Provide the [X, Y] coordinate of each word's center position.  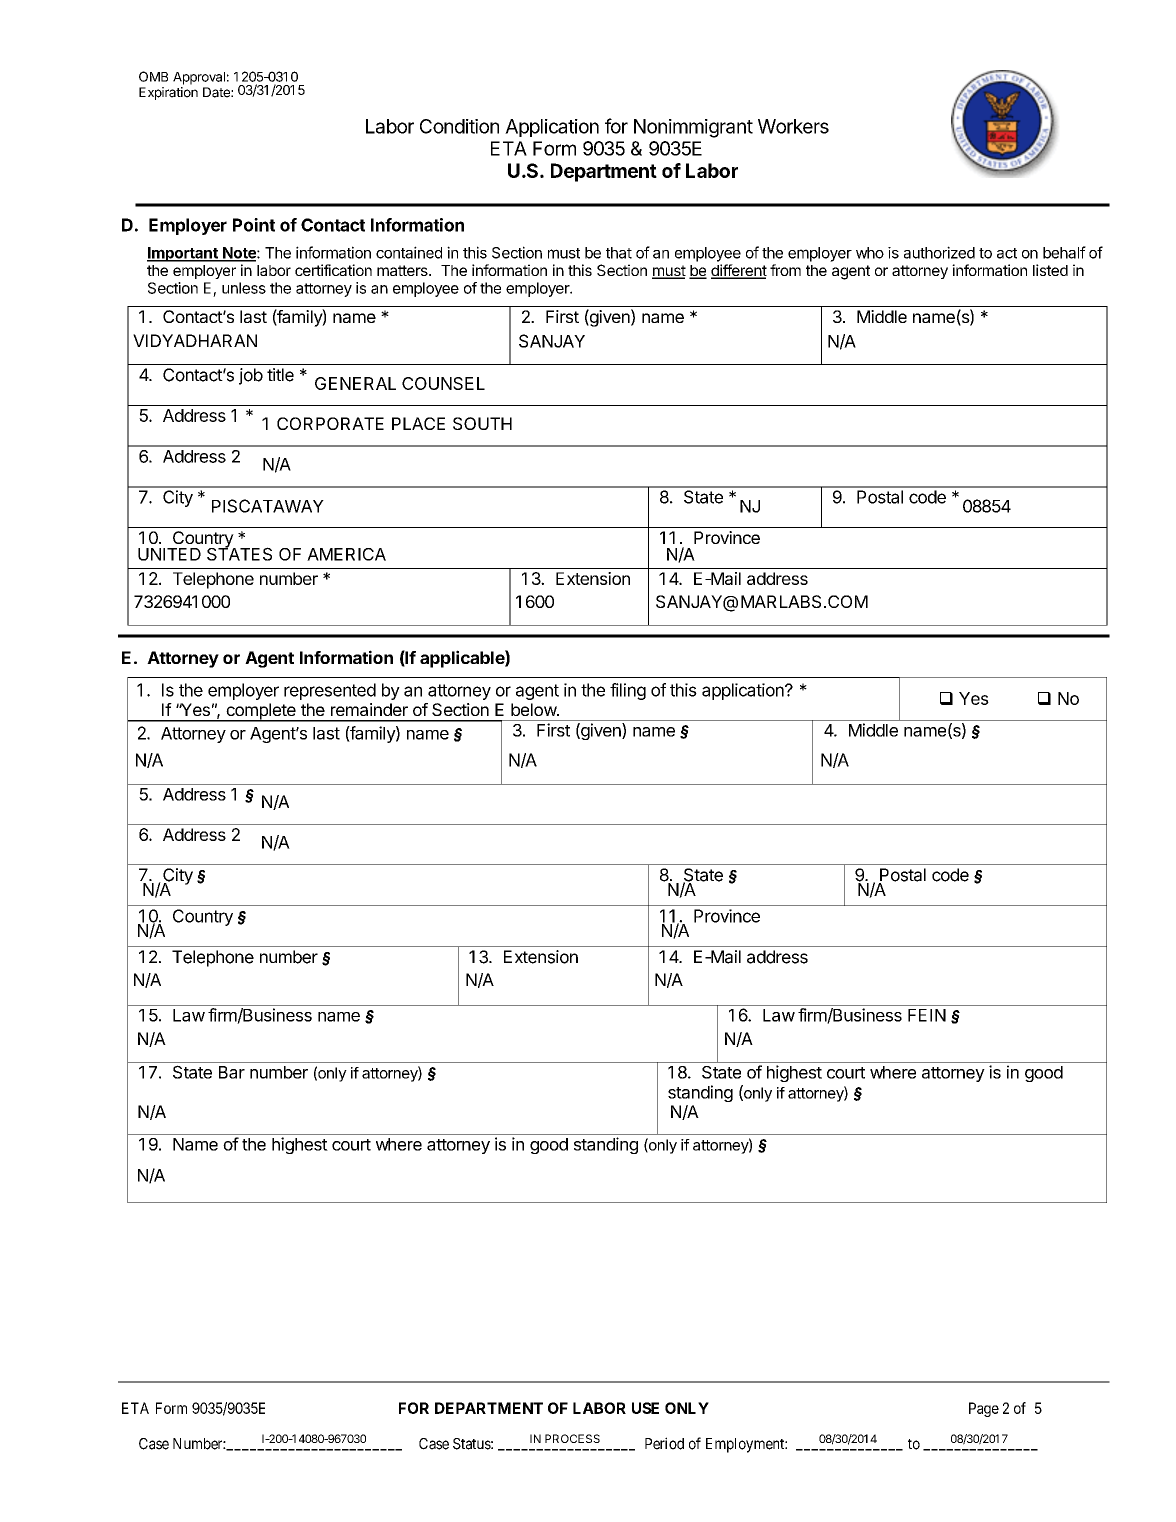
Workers [793, 126]
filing [628, 691]
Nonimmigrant [693, 128]
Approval [199, 78]
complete [261, 712]
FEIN [927, 1015]
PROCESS [572, 1438]
